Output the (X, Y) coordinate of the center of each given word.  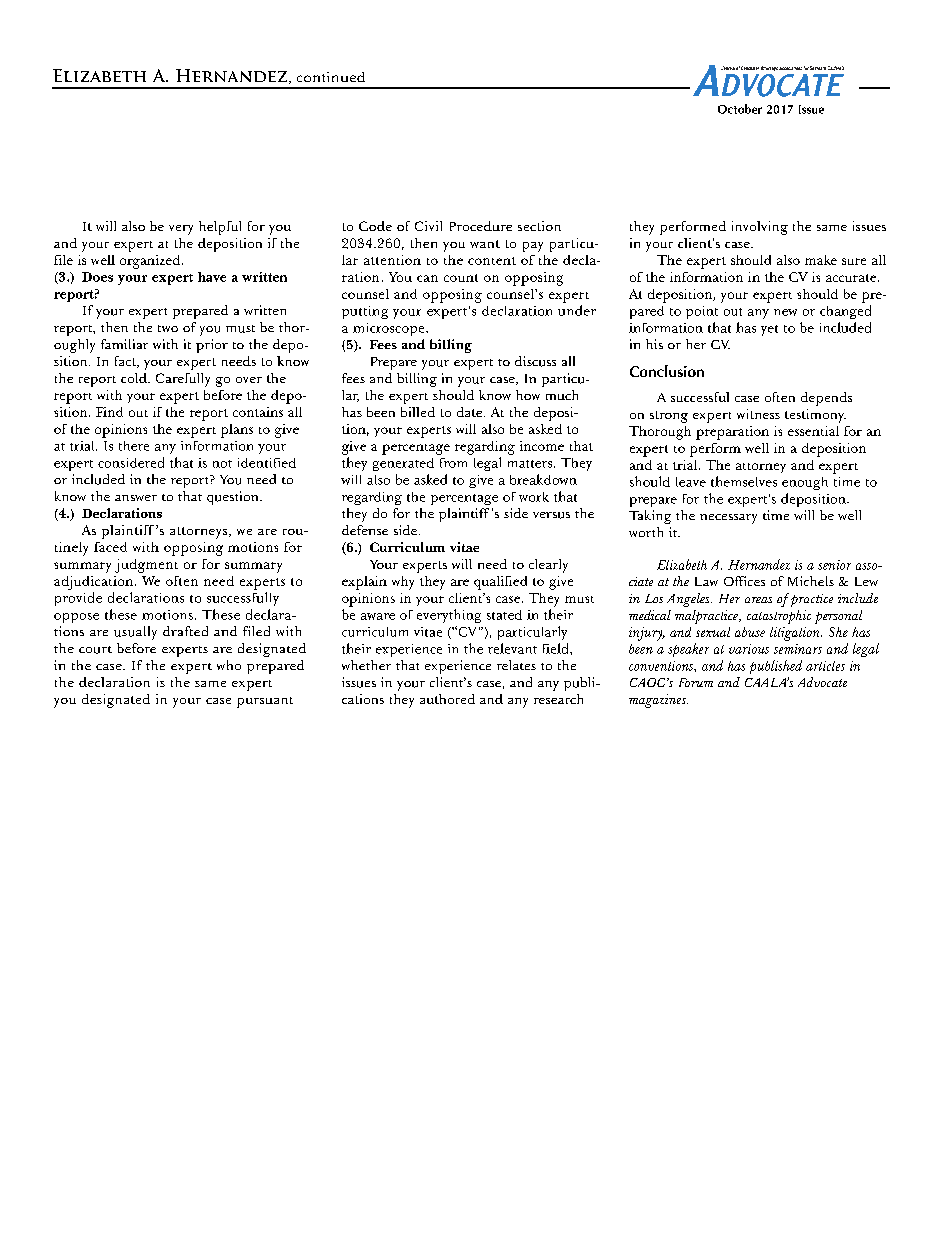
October (740, 109)
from (453, 463)
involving (760, 228)
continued (331, 77)
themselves (744, 481)
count (461, 278)
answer (136, 498)
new (785, 312)
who (229, 665)
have (212, 277)
